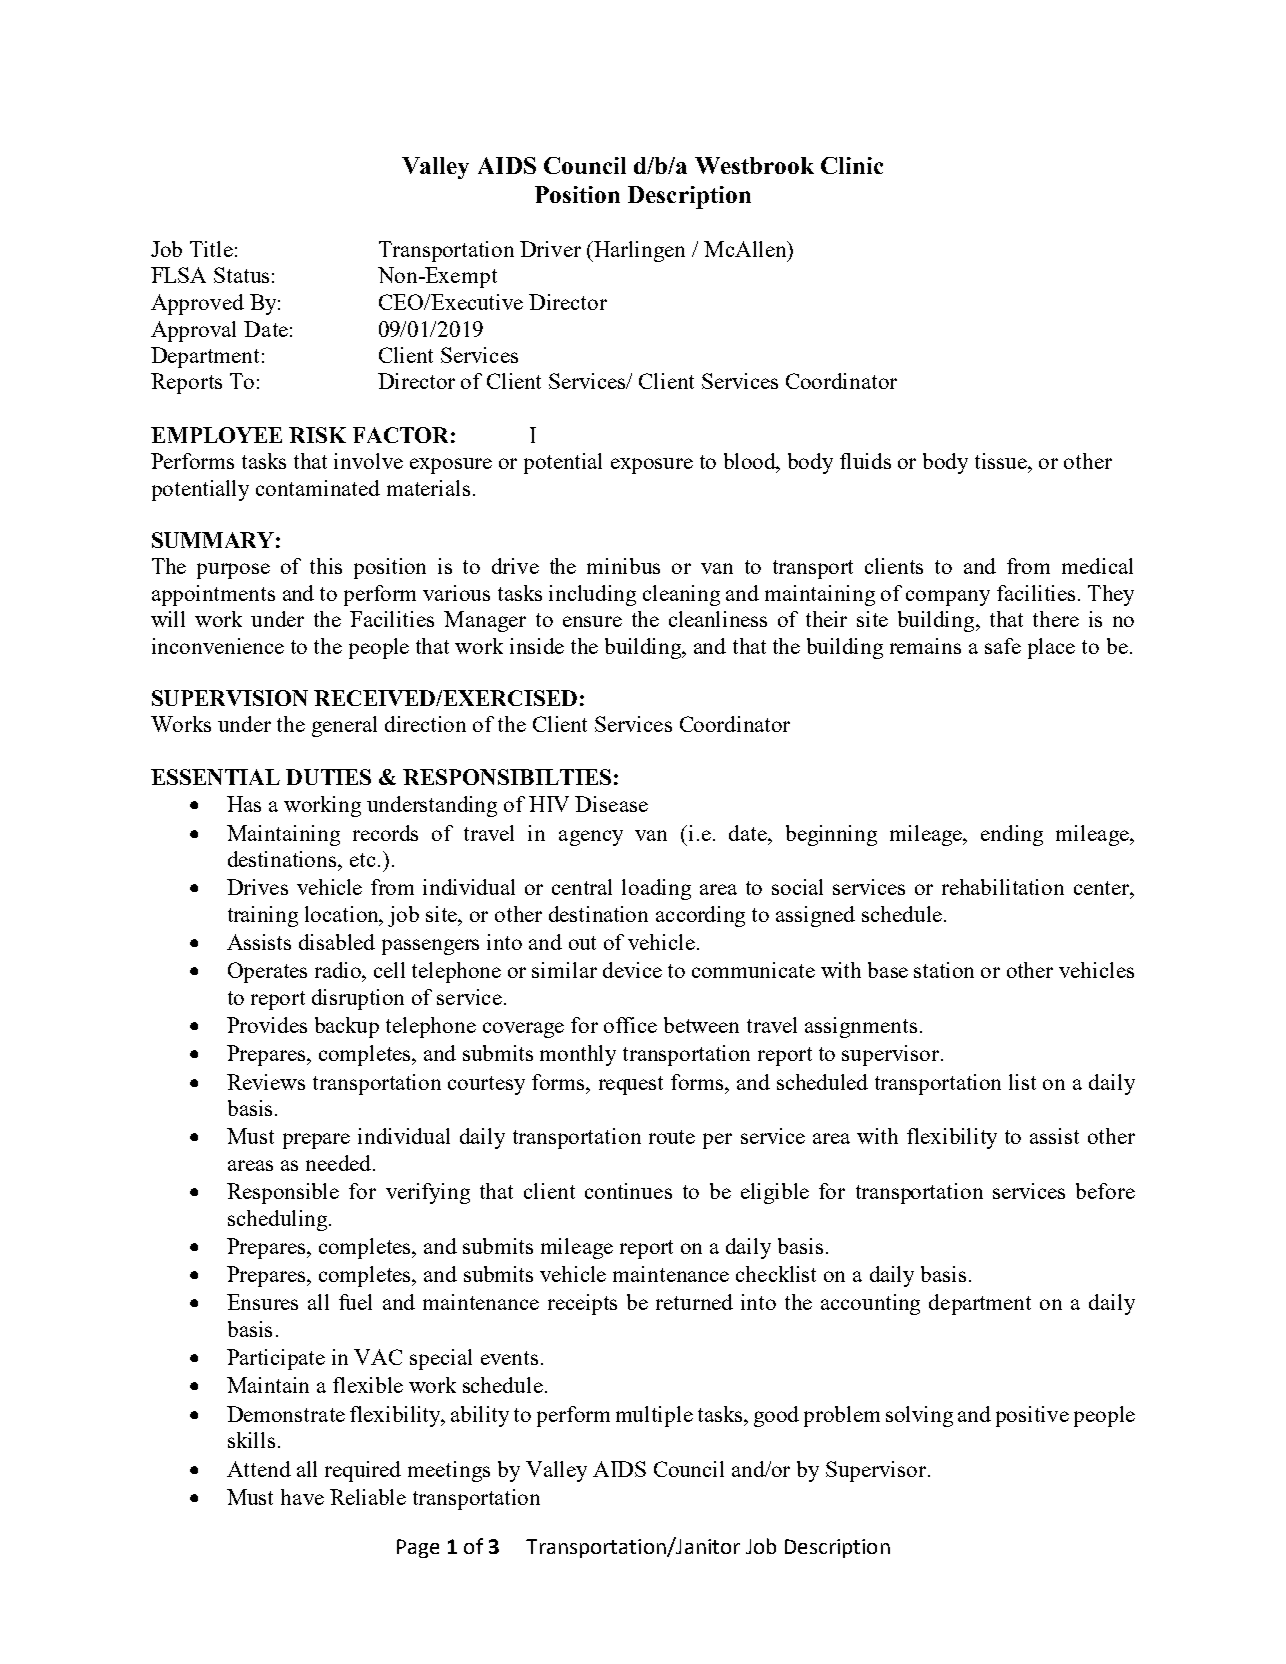  What do you see at coordinates (654, 1416) in the screenshot?
I see `multiple` at bounding box center [654, 1416].
